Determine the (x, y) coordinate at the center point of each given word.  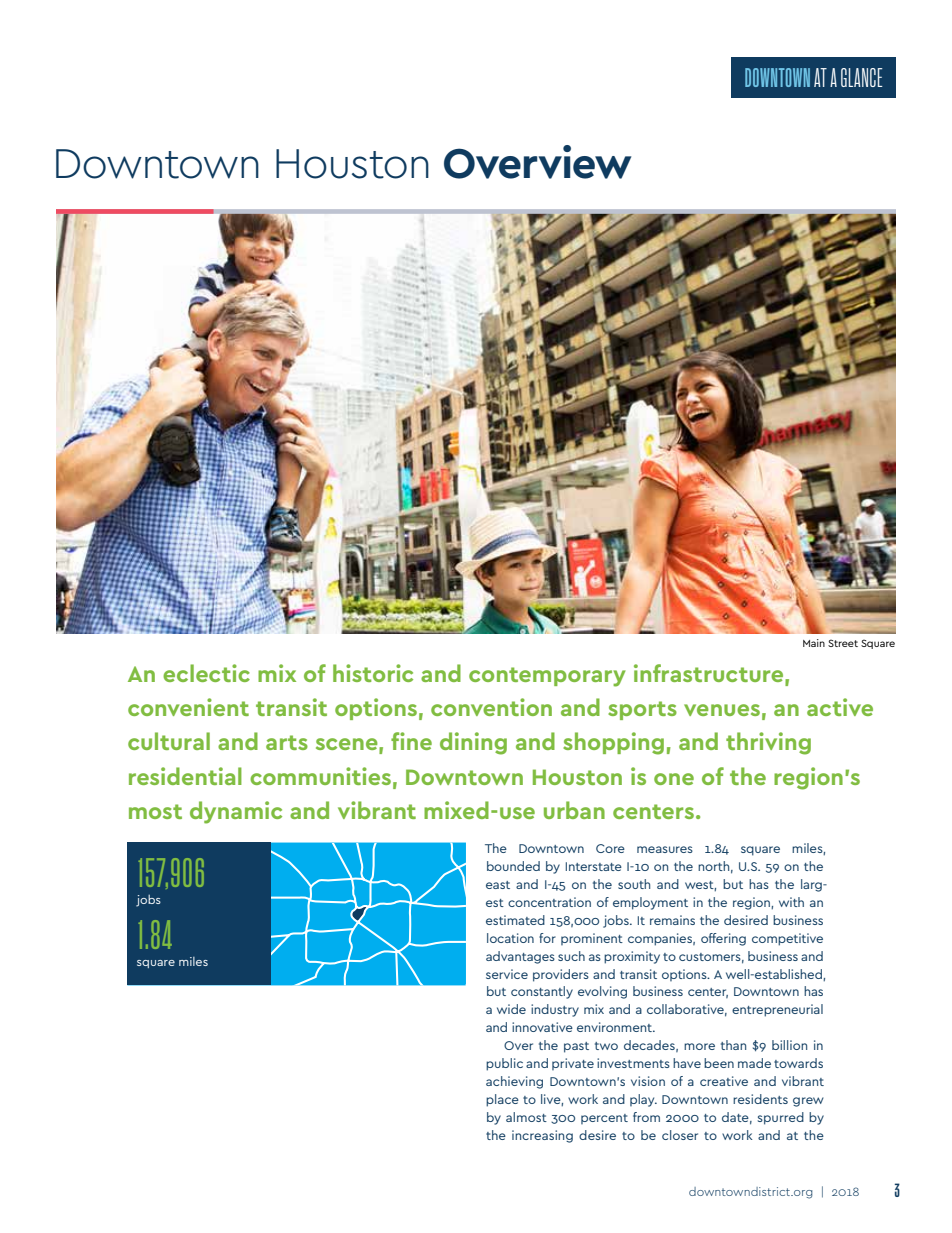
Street (843, 643)
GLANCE (862, 77)
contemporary (547, 677)
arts (287, 742)
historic (373, 673)
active (840, 707)
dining (473, 743)
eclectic (206, 673)
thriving (768, 743)
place (502, 1100)
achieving (514, 1082)
